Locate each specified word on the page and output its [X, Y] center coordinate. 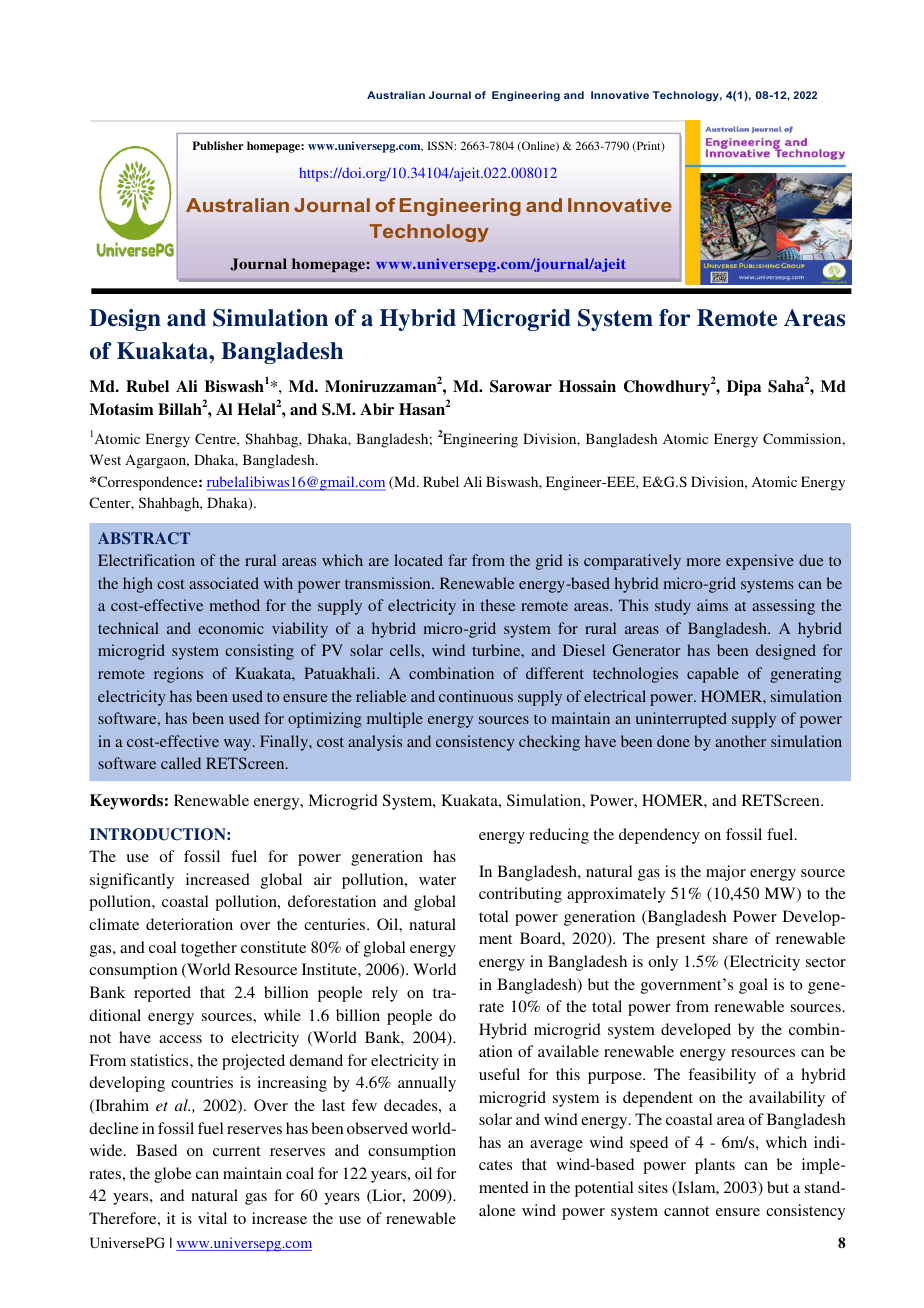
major [726, 873]
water [437, 880]
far [457, 560]
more [703, 562]
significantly [132, 881]
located [418, 560]
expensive [760, 562]
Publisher [218, 145]
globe [173, 1175]
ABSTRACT [144, 538]
